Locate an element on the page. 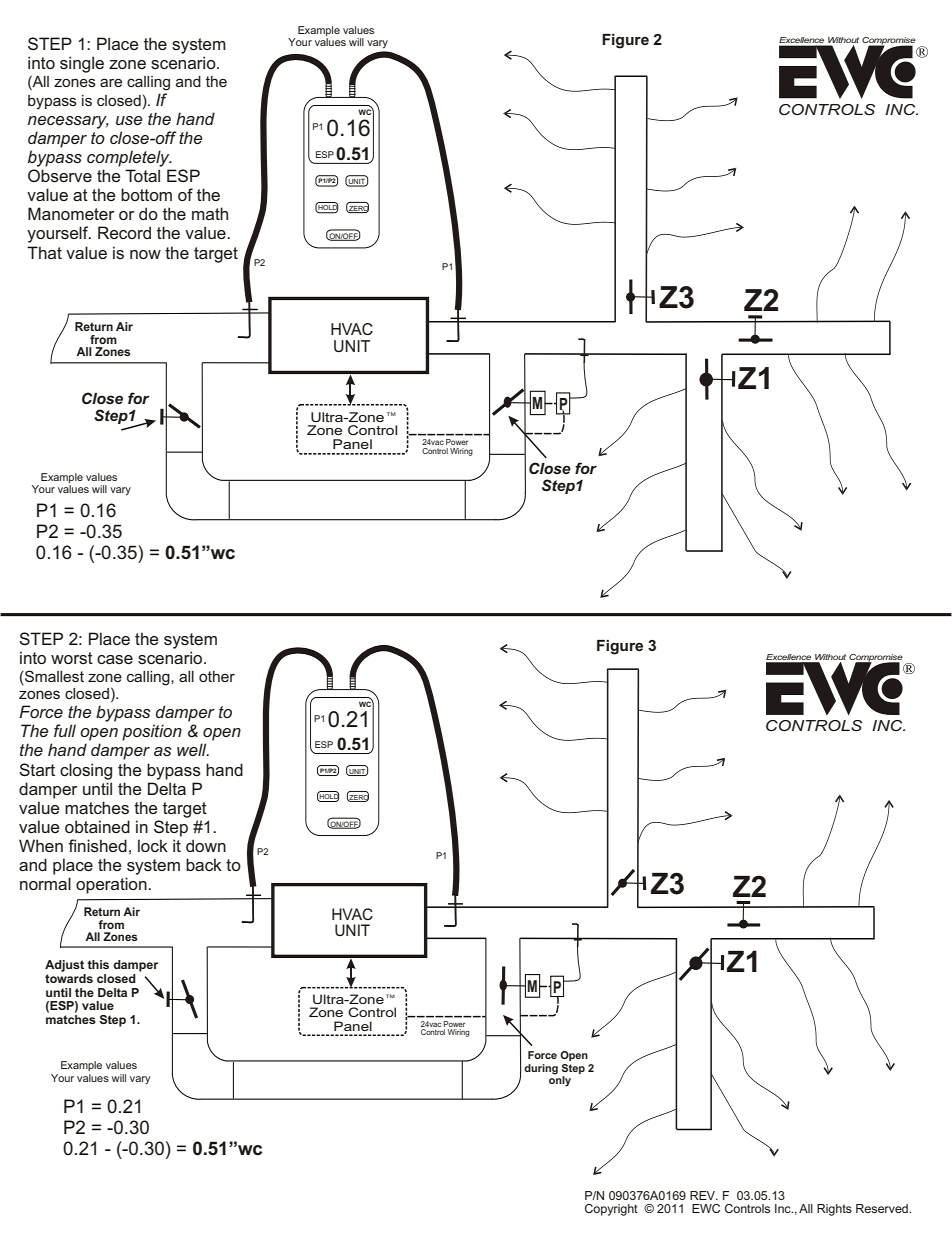  other is located at coordinates (217, 676).
